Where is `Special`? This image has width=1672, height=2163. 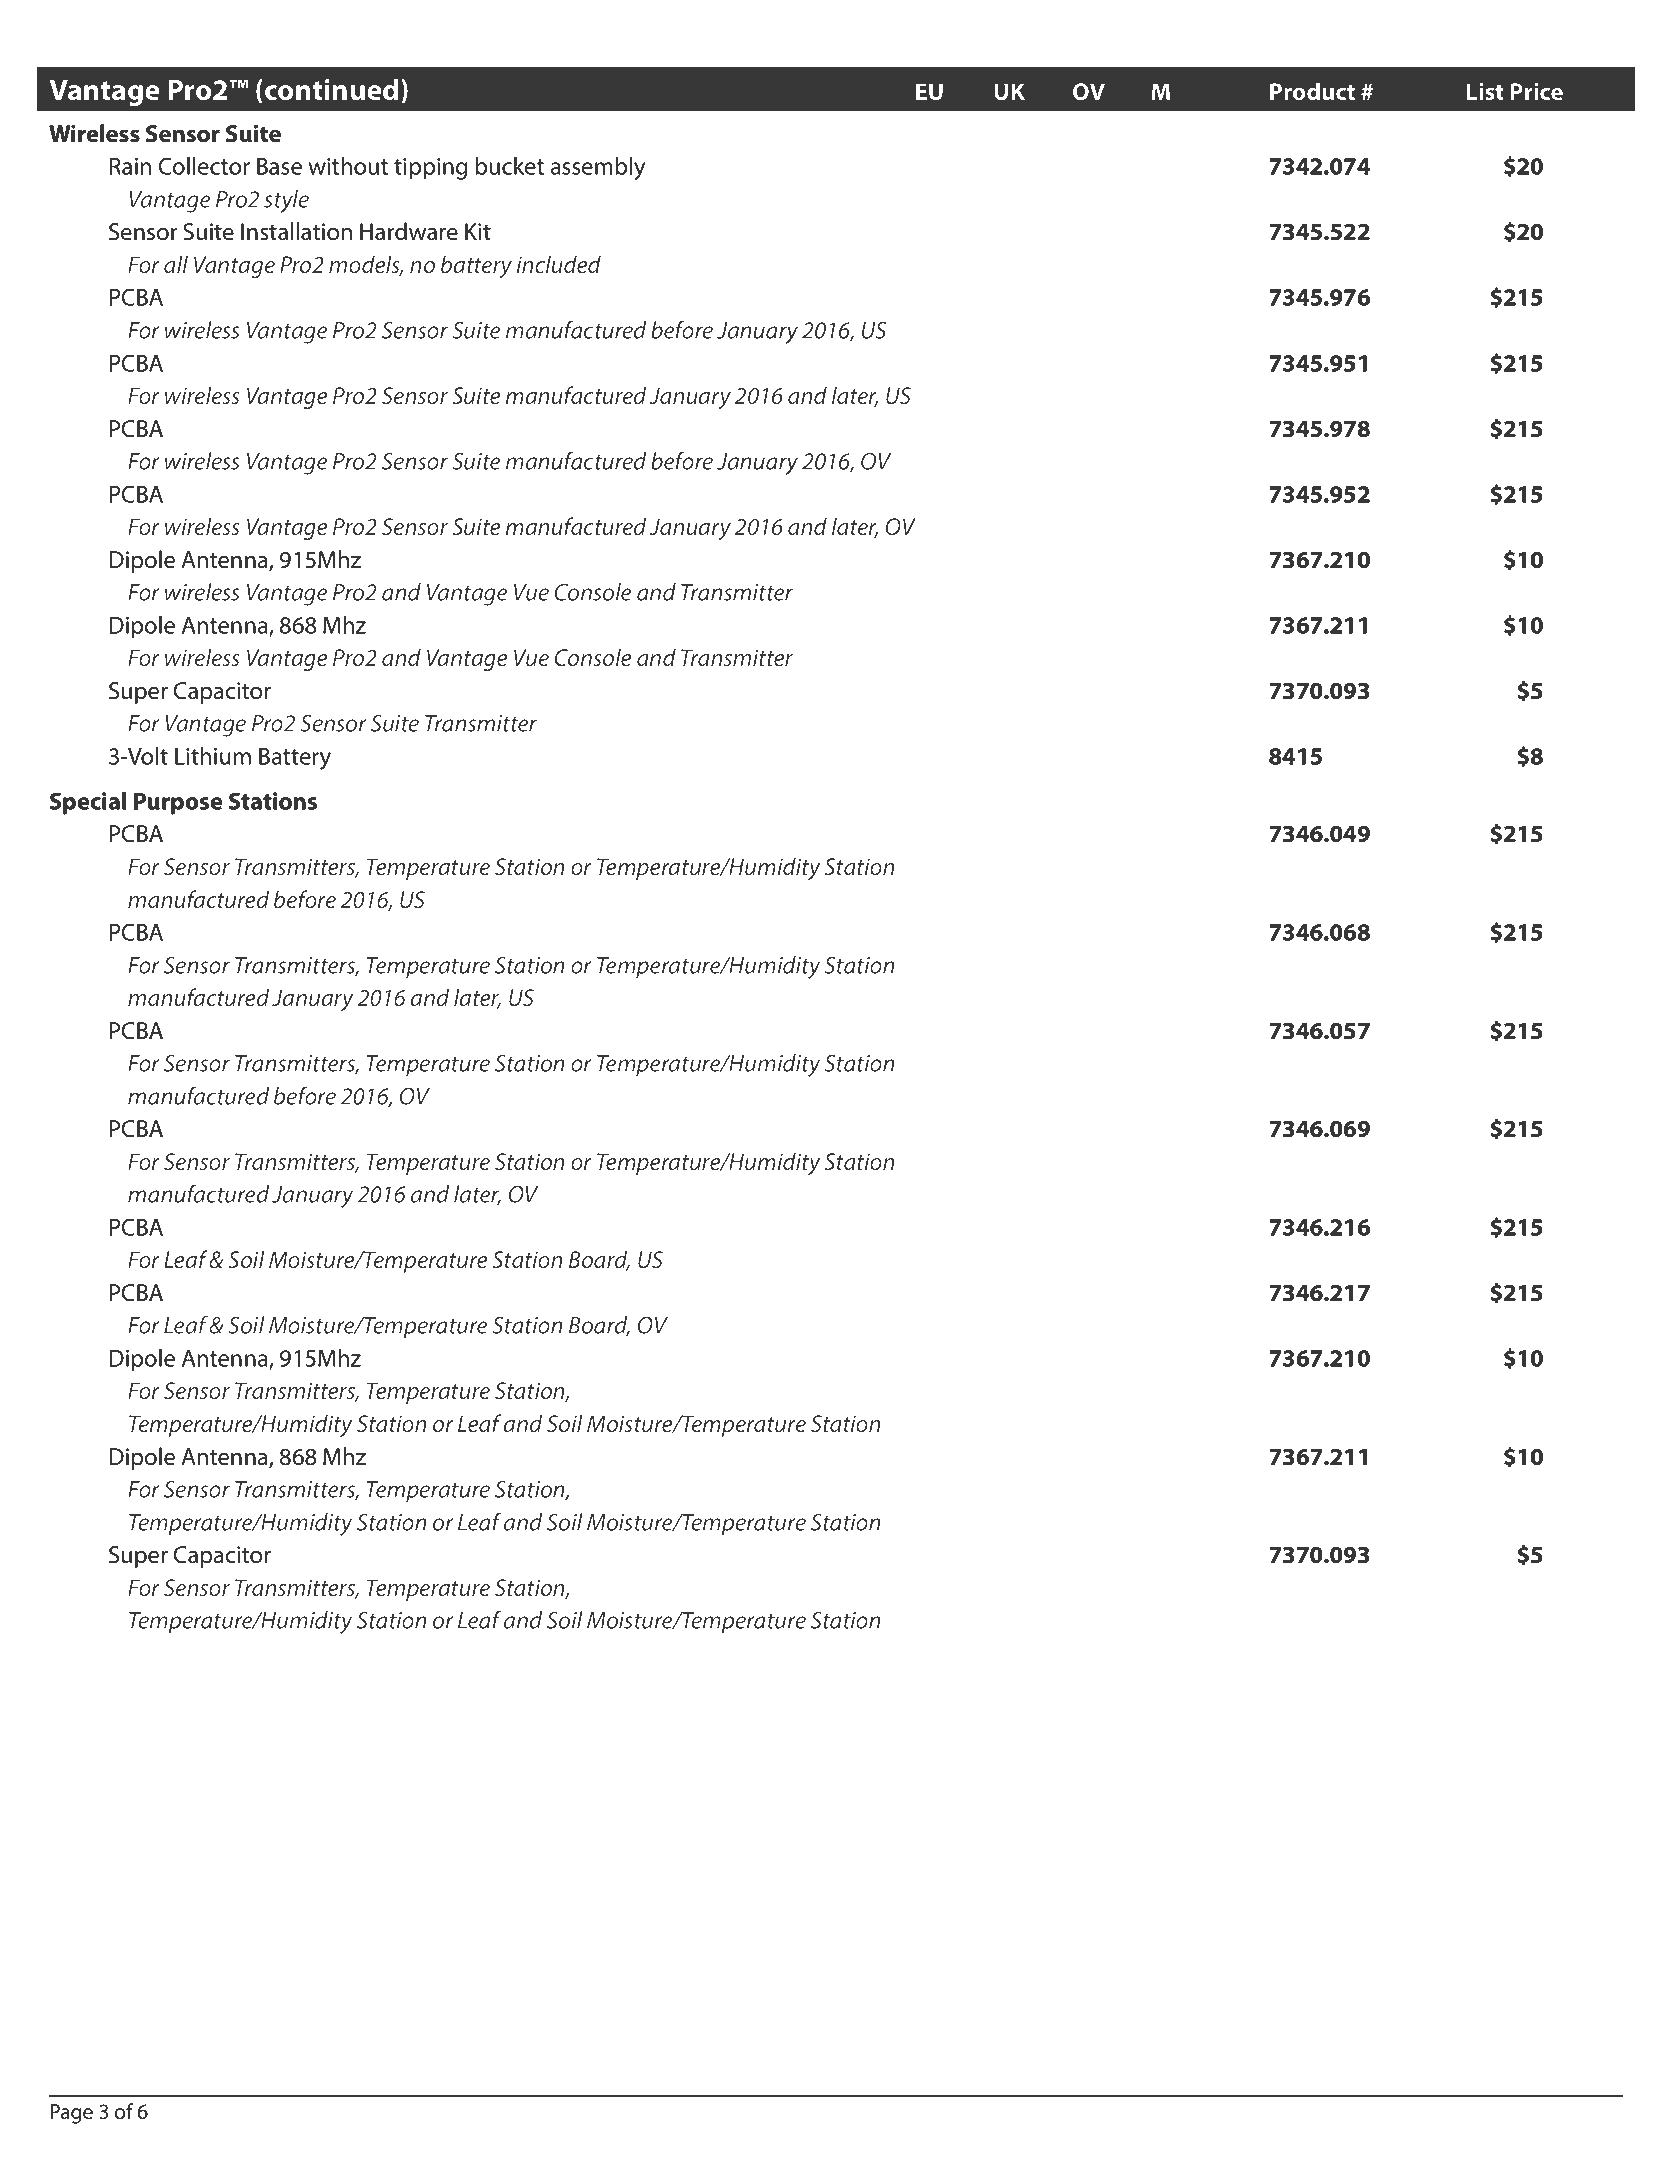
Special is located at coordinates (88, 803).
